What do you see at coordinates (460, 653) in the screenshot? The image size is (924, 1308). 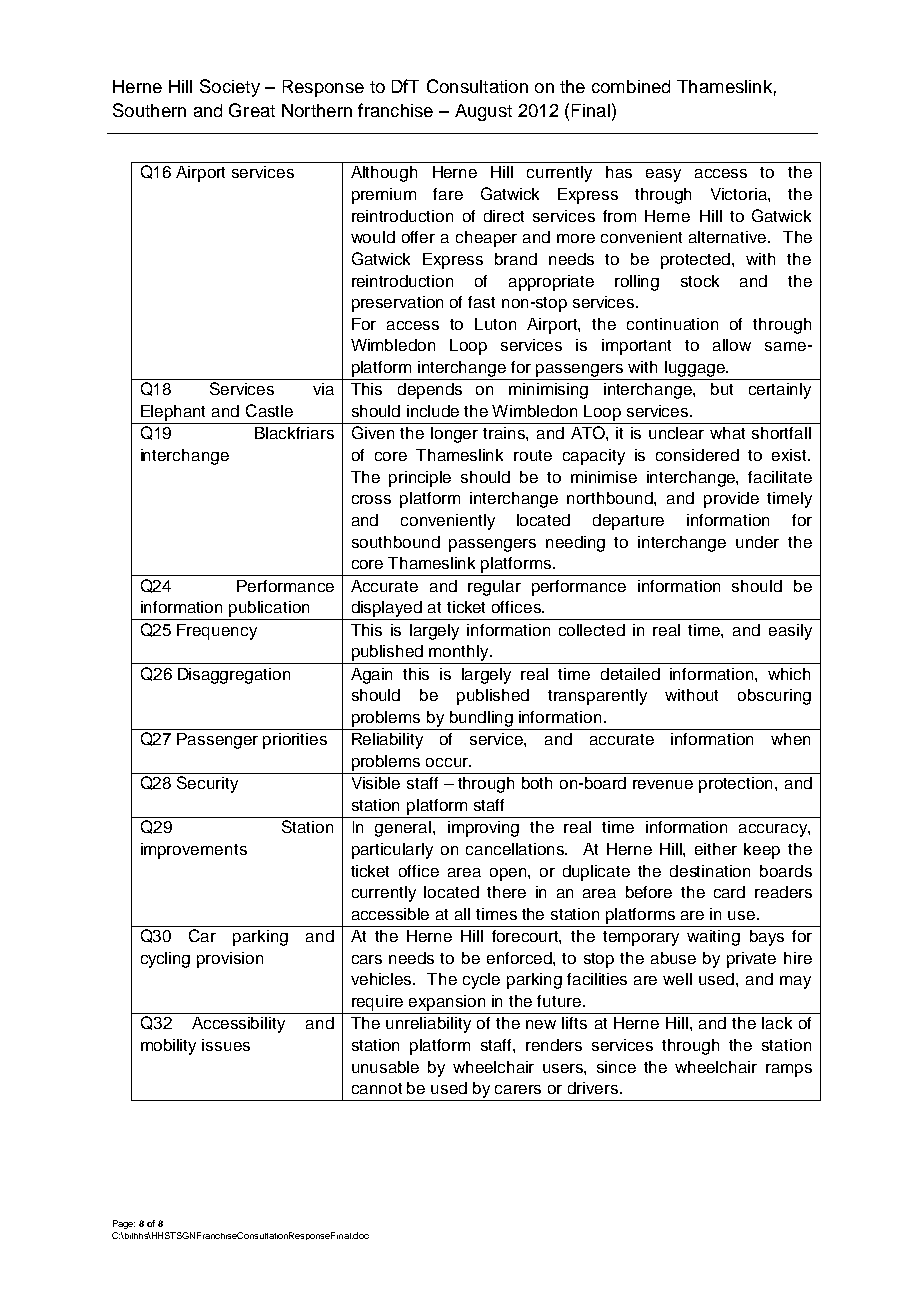 I see `monthly` at bounding box center [460, 653].
